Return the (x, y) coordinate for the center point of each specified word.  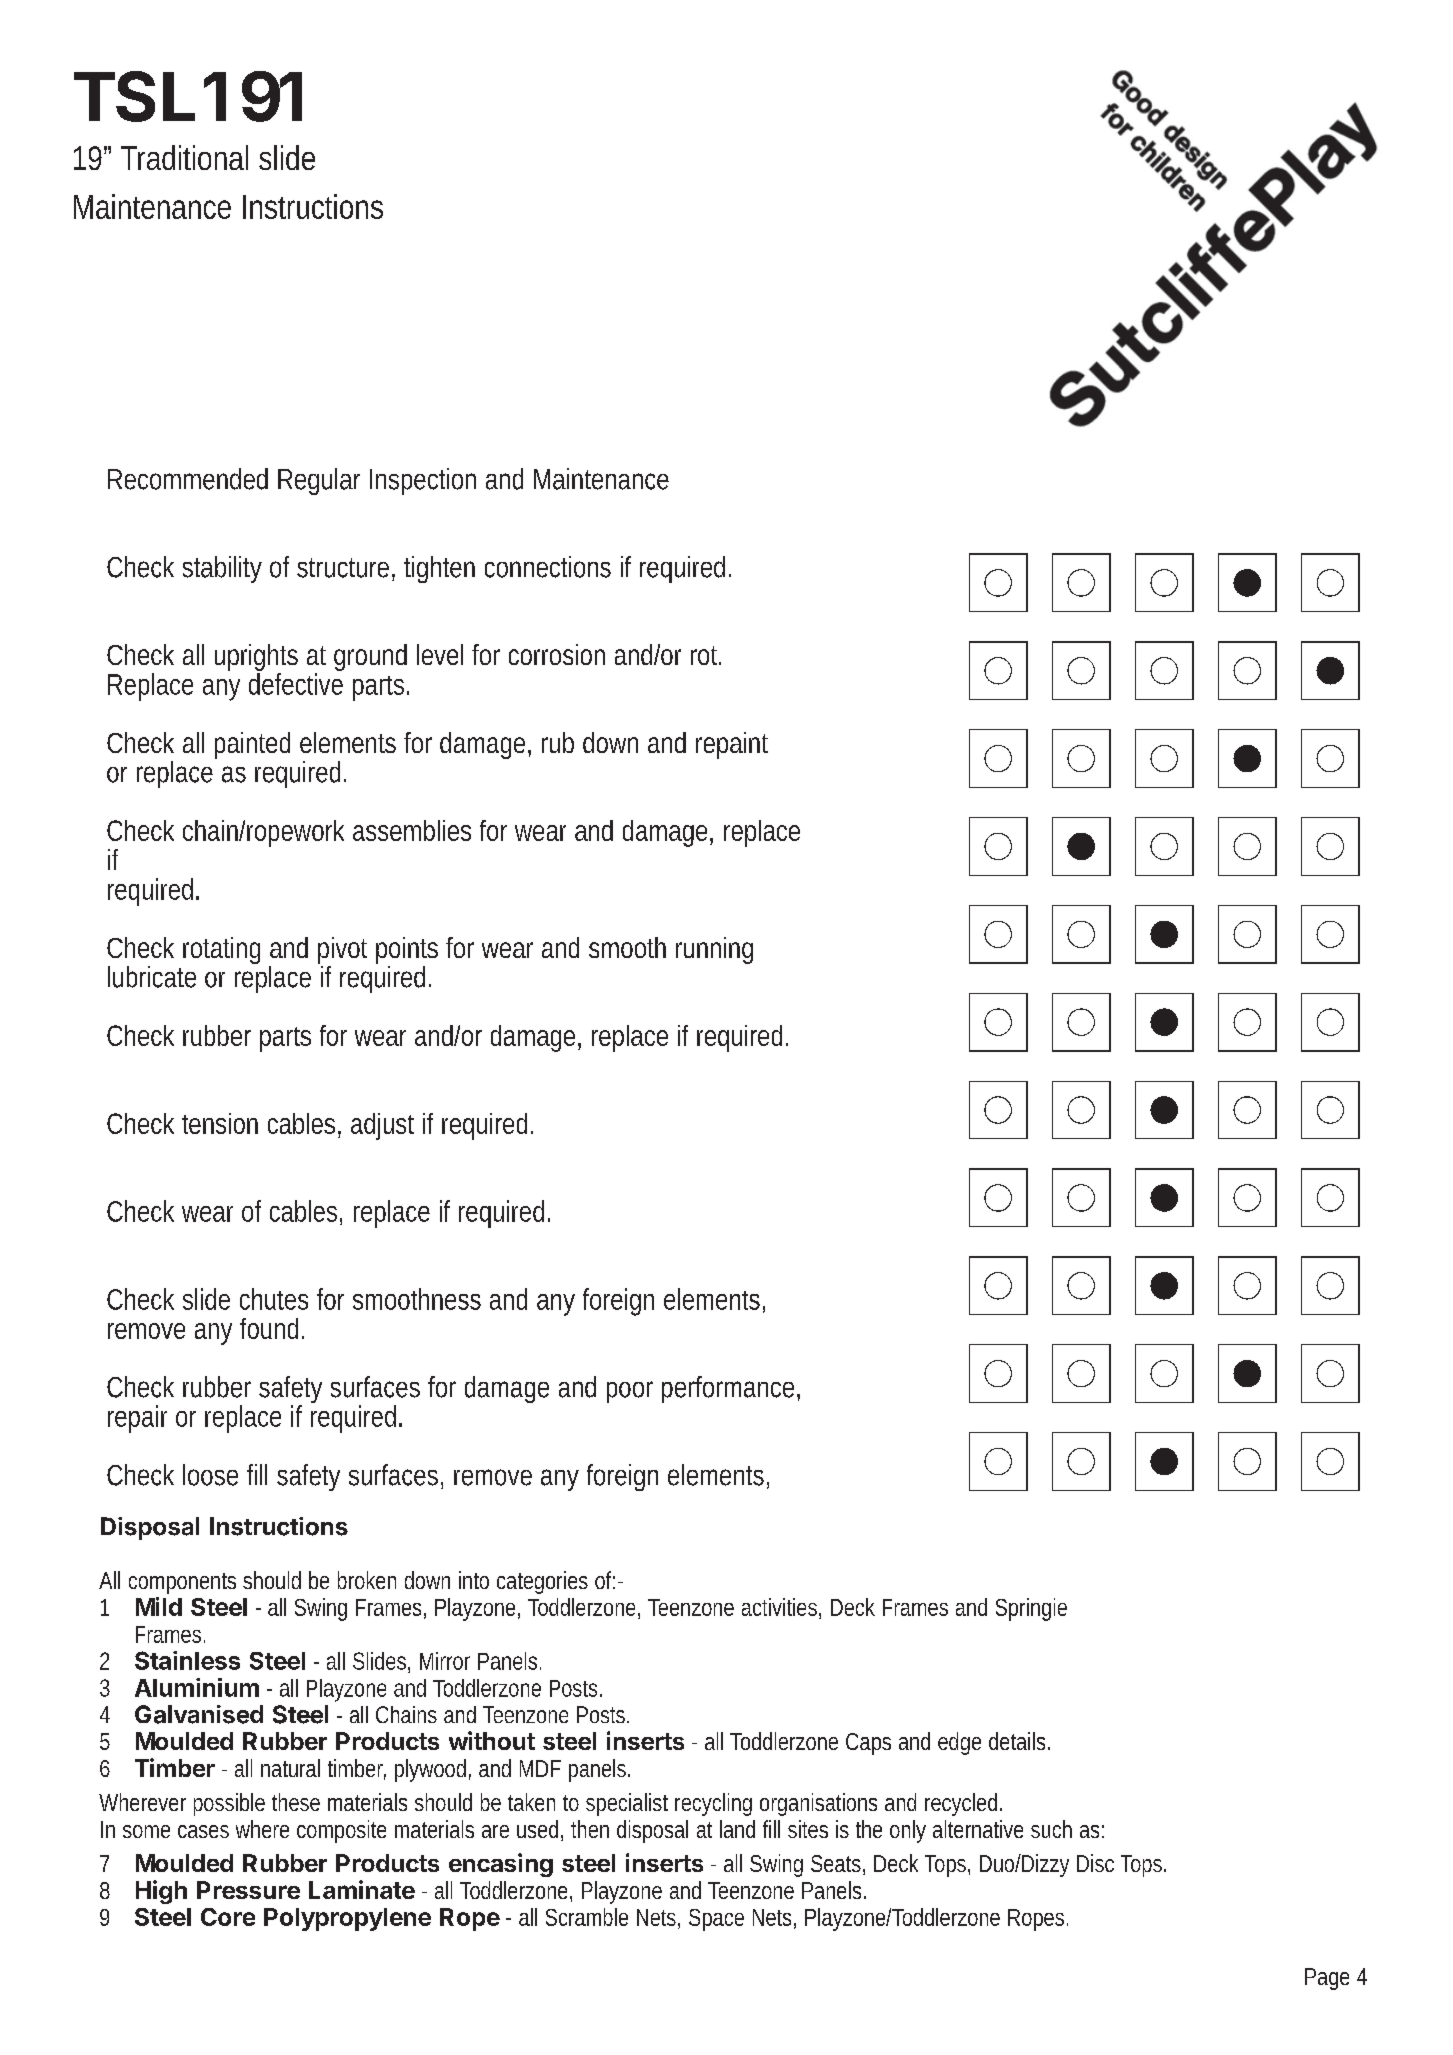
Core (228, 1917)
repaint (732, 745)
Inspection (423, 481)
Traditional (184, 157)
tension (220, 1123)
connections (548, 567)
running (714, 950)
